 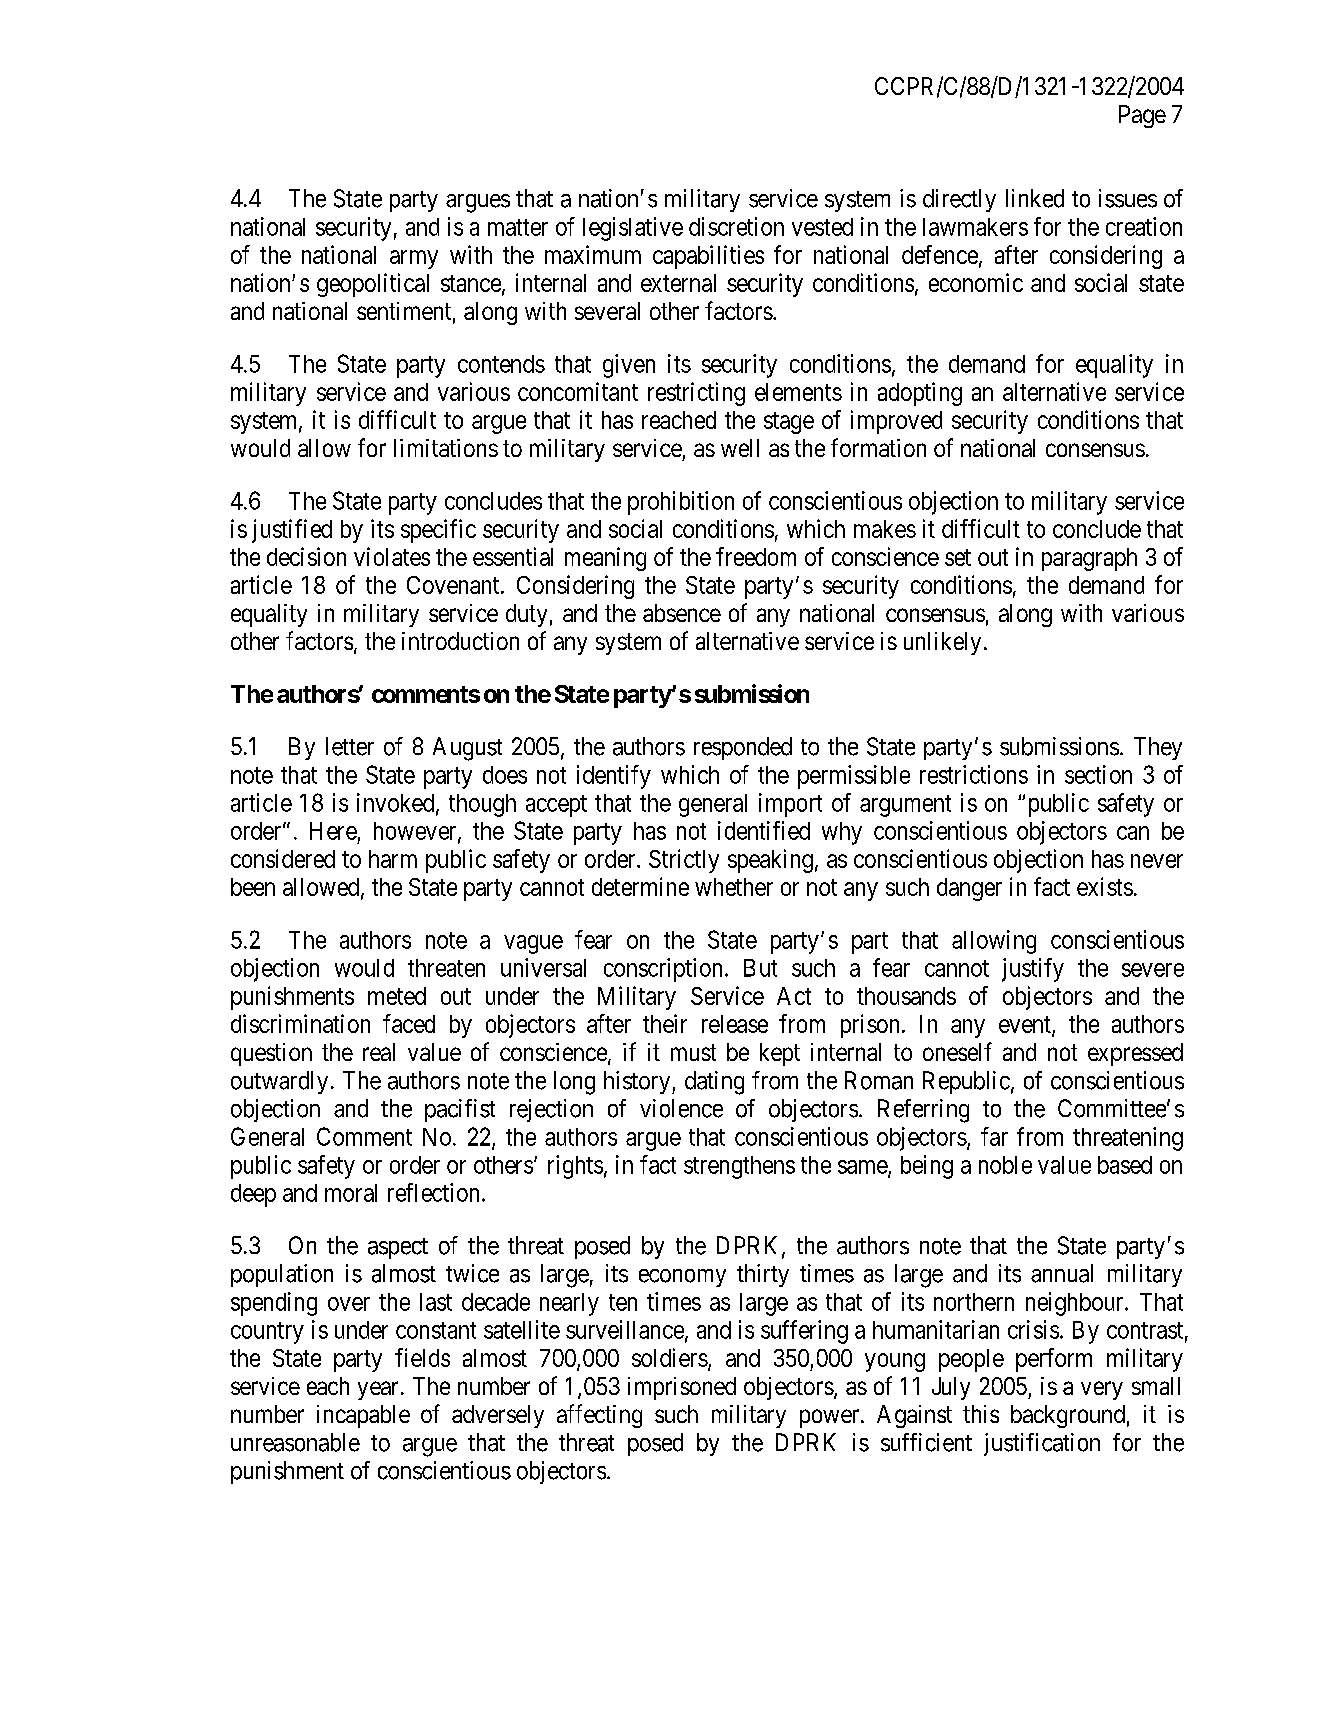 What do you see at coordinates (414, 259) in the page?
I see `army` at bounding box center [414, 259].
